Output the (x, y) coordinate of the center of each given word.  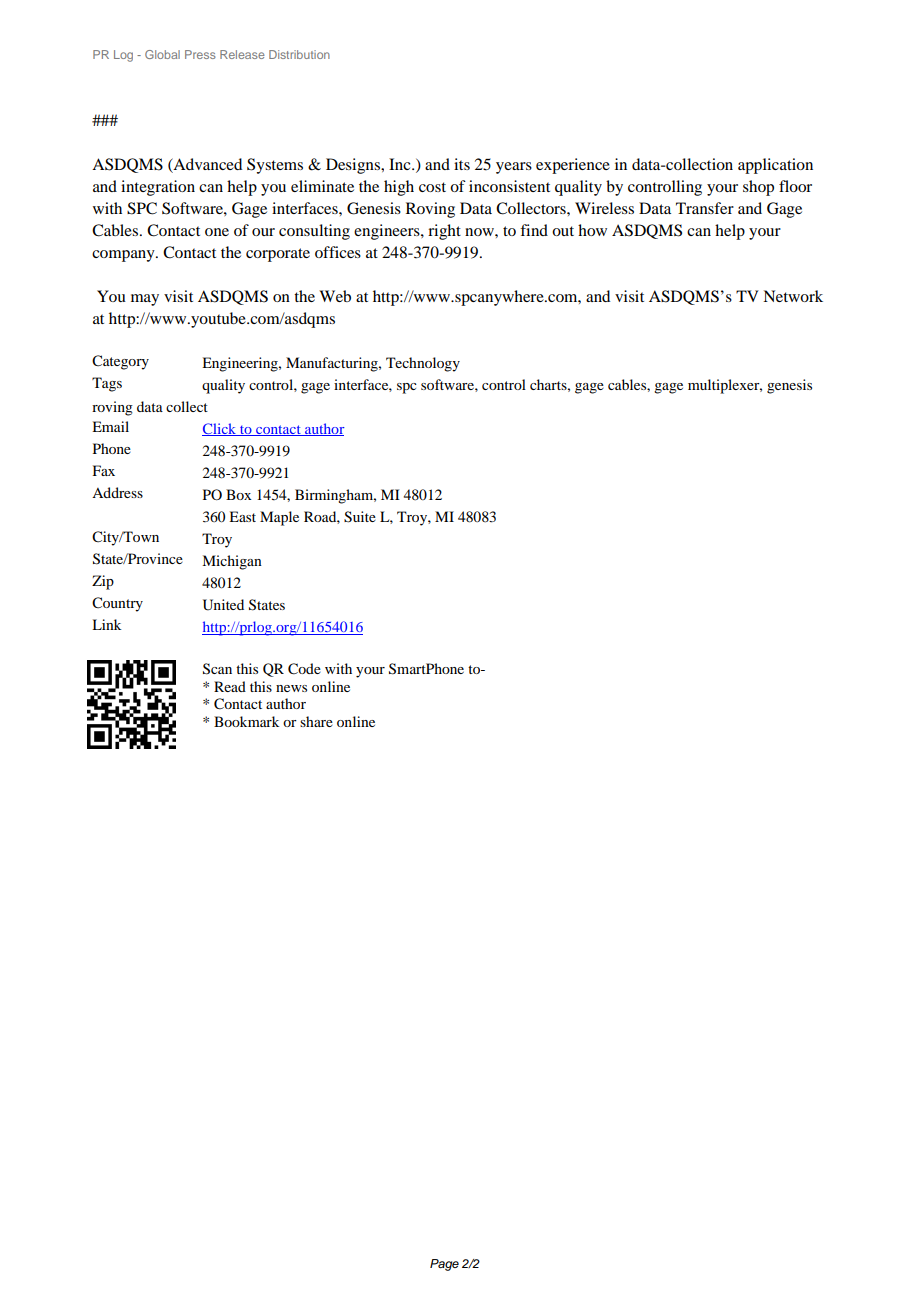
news (291, 688)
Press (200, 54)
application (775, 166)
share (316, 721)
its (462, 164)
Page (444, 1265)
